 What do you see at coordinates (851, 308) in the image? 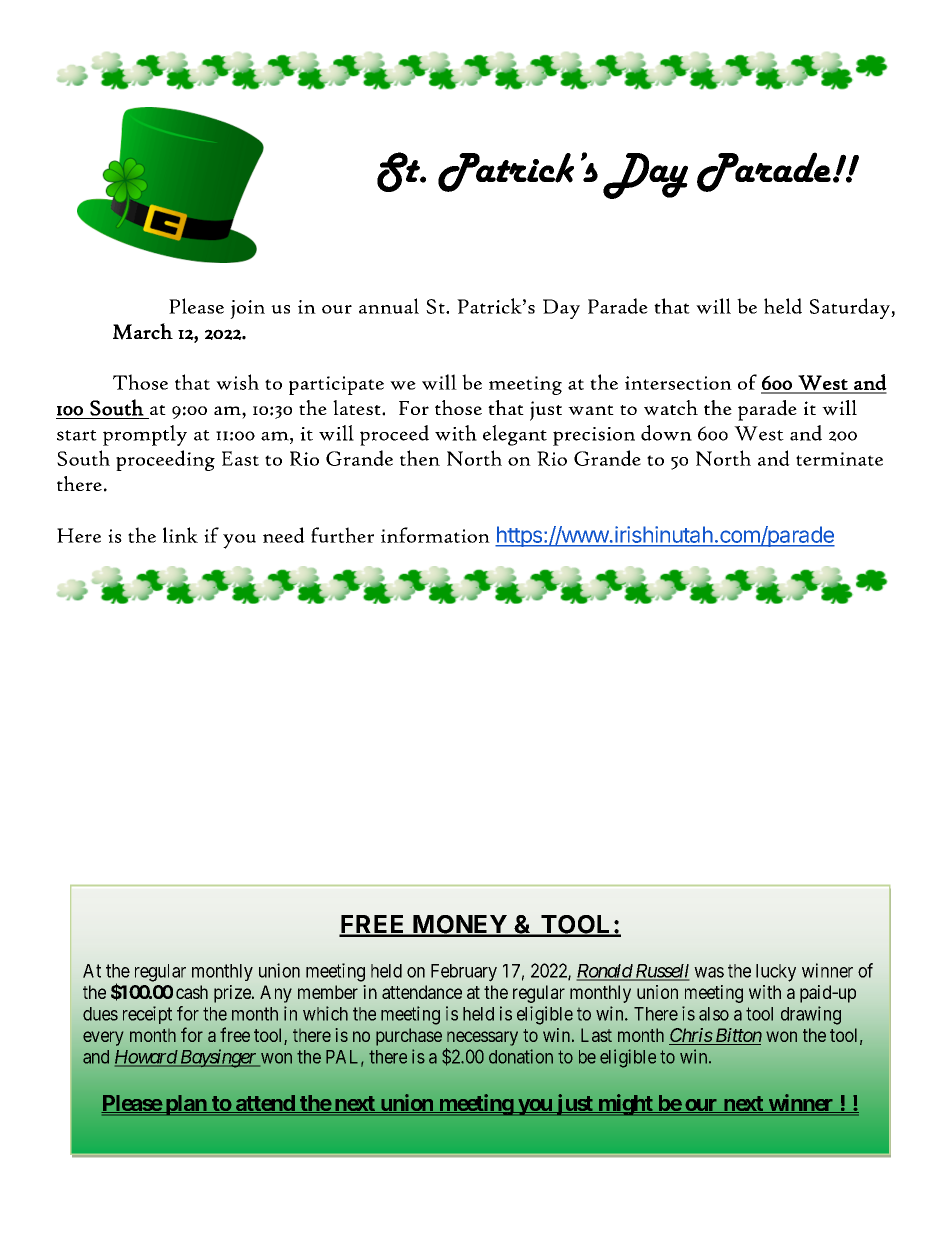
I see `Saturday` at bounding box center [851, 308].
